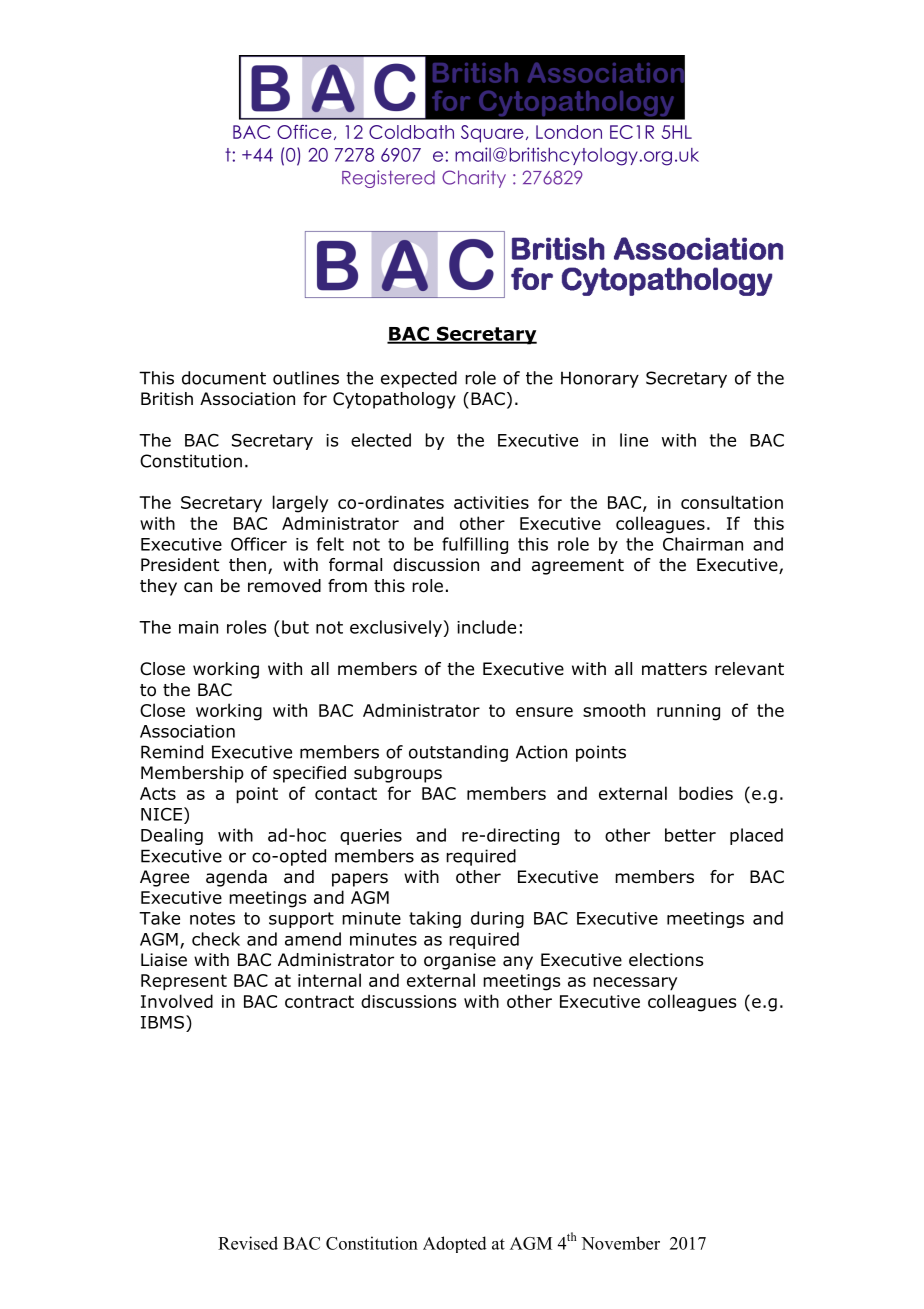 Image resolution: width=924 pixels, height=1309 pixels. I want to click on Registered, so click(388, 179).
